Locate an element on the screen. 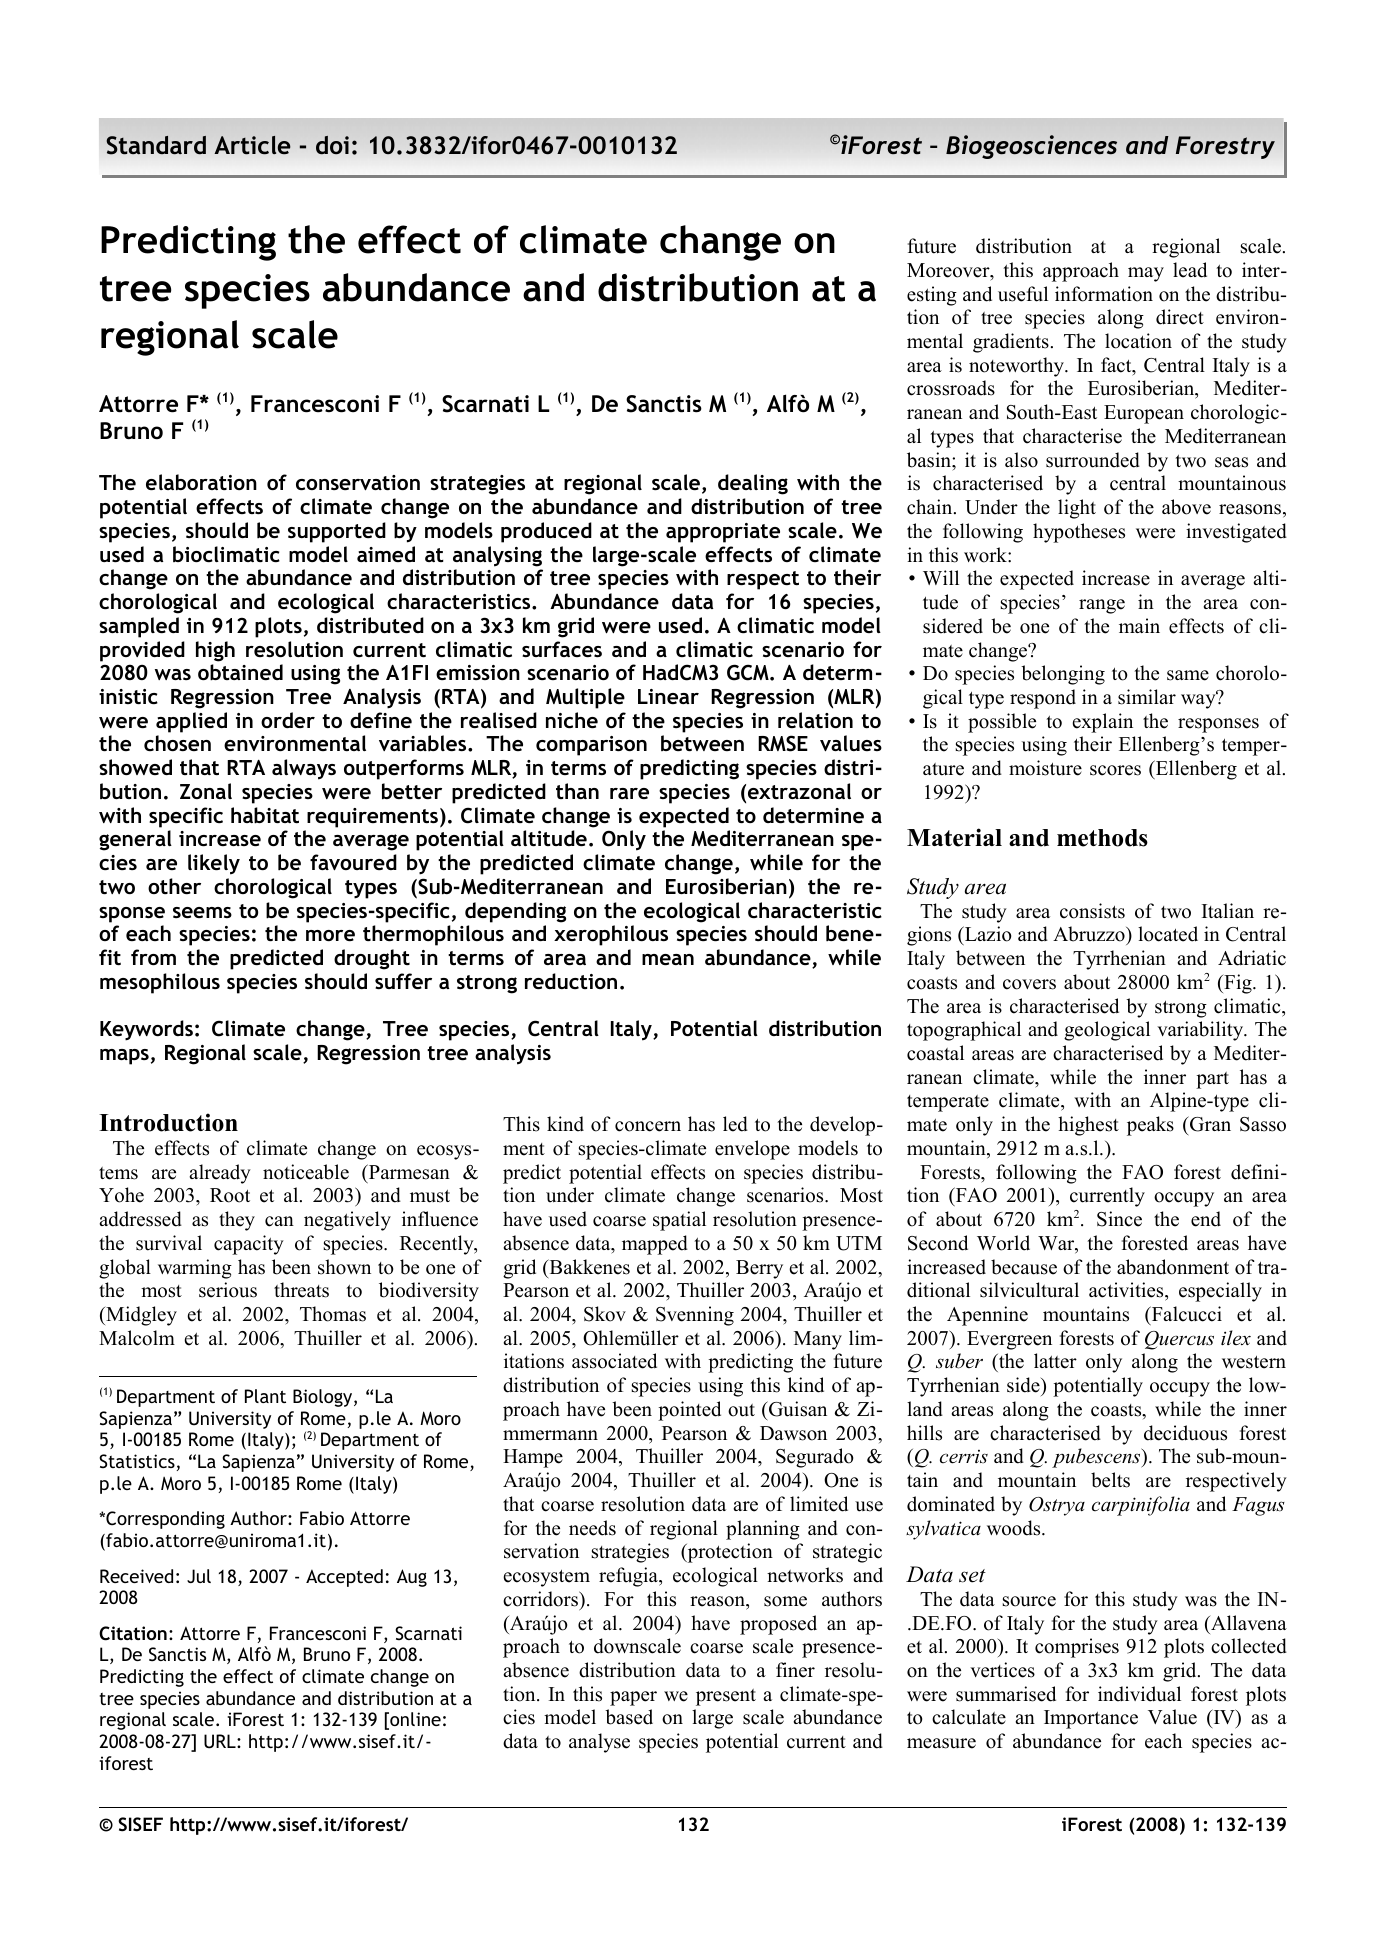 The image size is (1385, 1959). individual is located at coordinates (1139, 1694).
